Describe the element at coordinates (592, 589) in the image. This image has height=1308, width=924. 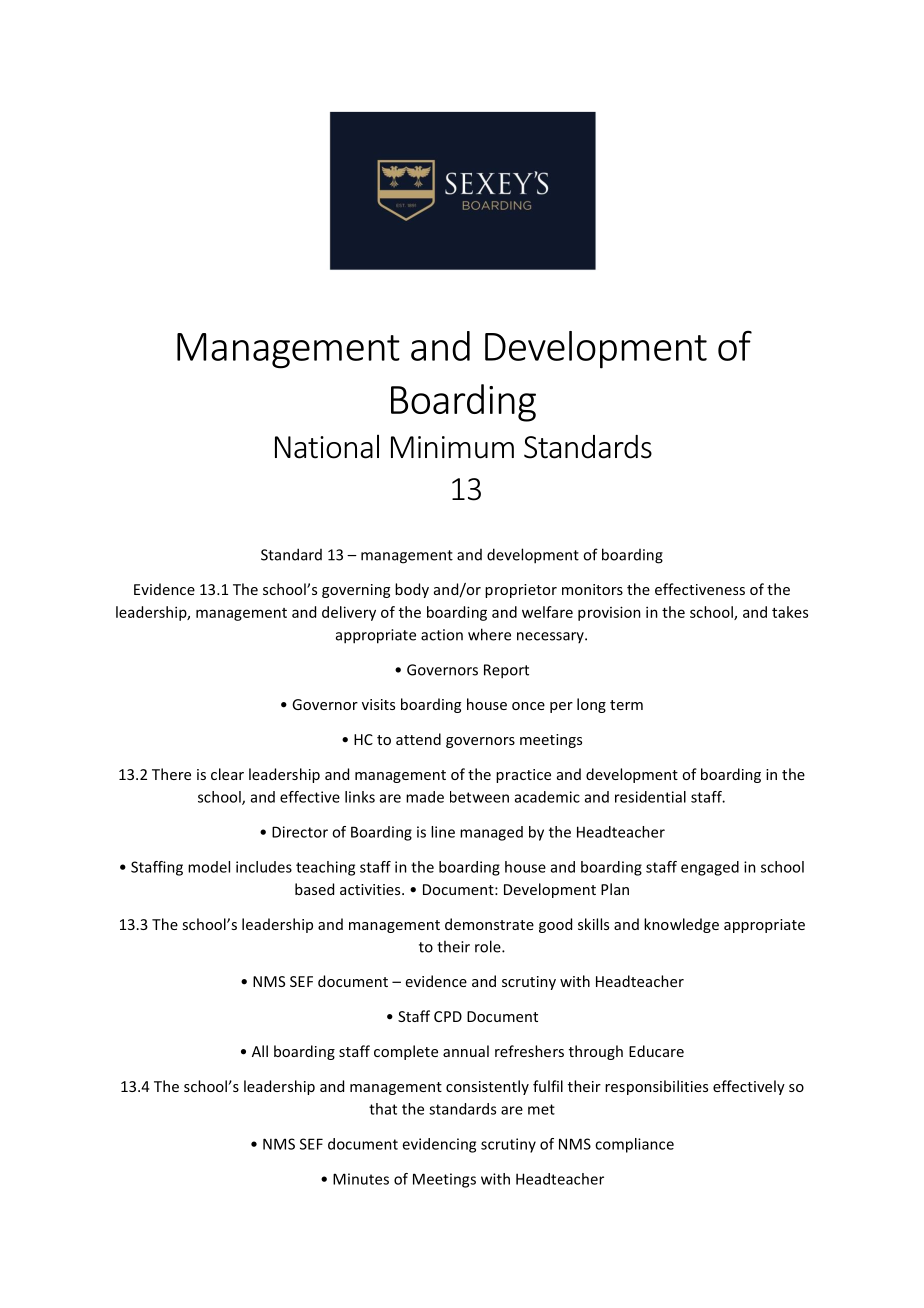
I see `monitors` at that location.
